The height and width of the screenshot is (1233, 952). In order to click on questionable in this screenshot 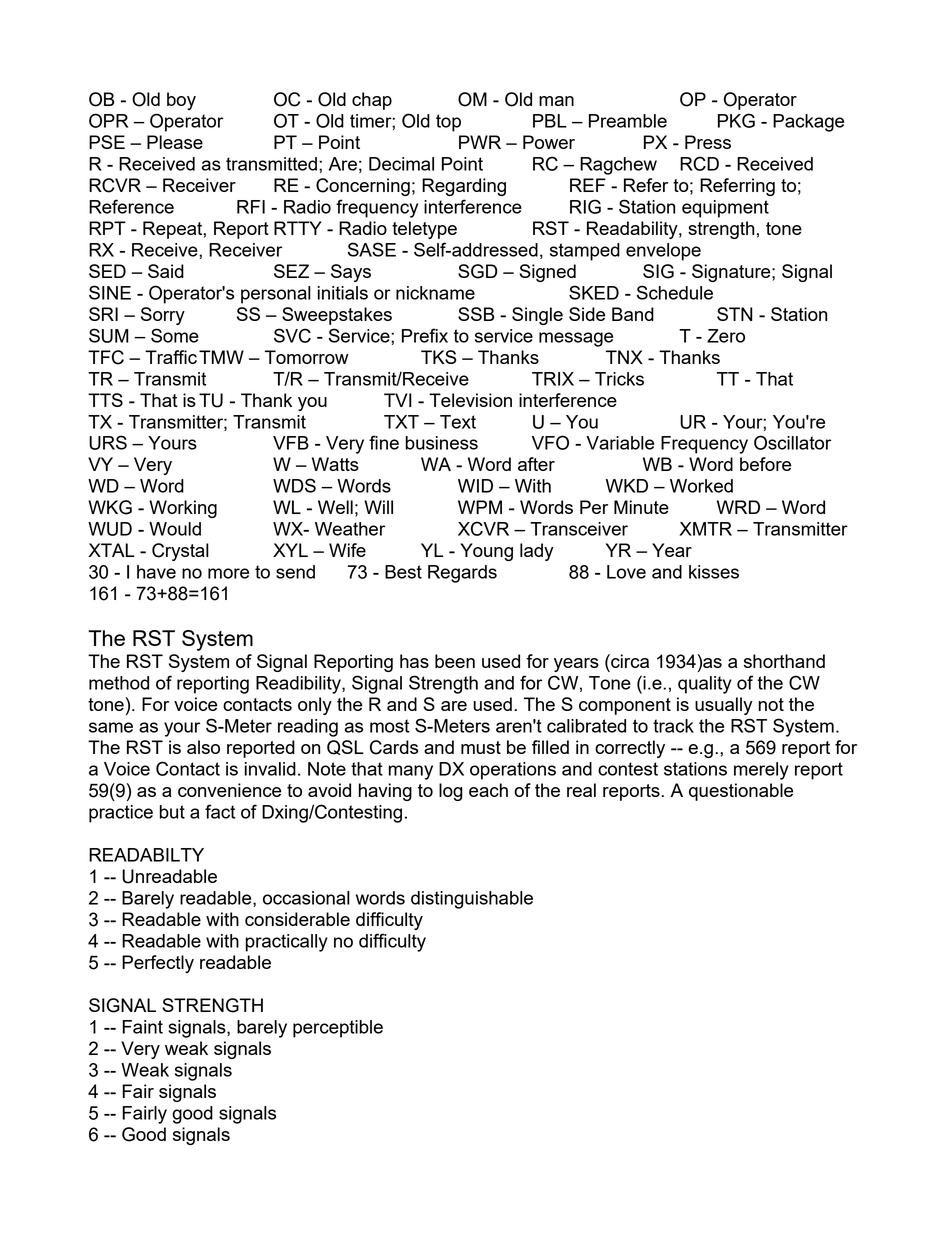, I will do `click(741, 792)`.
